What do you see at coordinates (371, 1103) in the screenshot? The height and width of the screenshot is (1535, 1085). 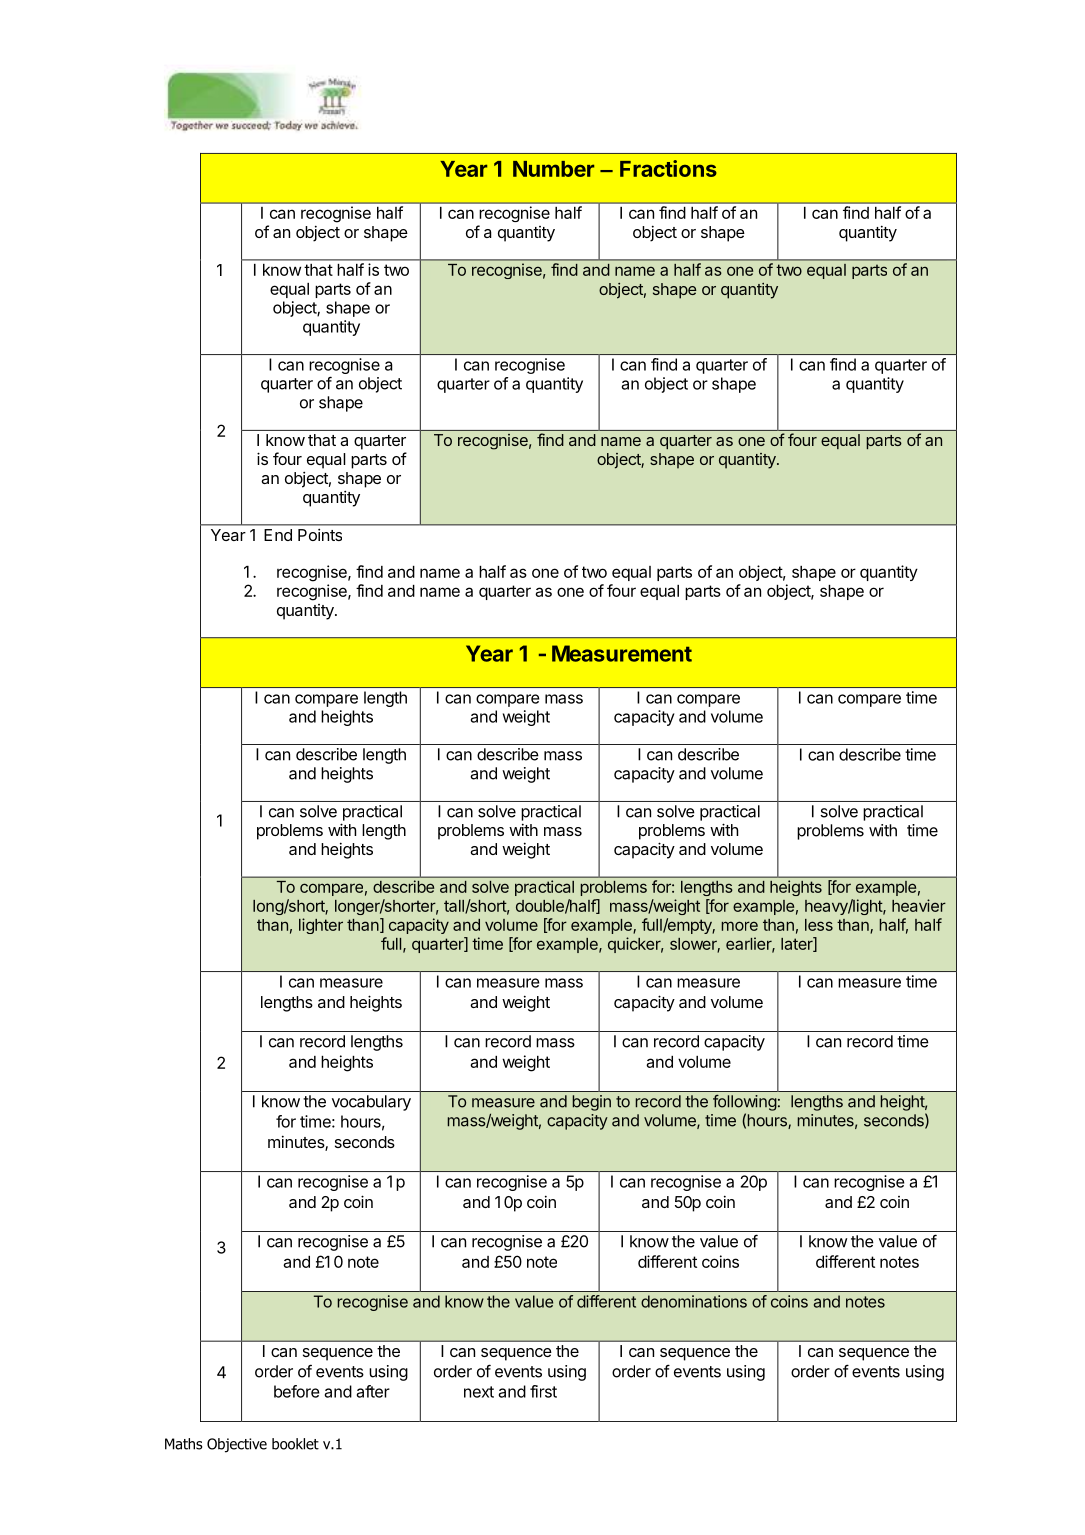 I see `vocabulary` at bounding box center [371, 1103].
